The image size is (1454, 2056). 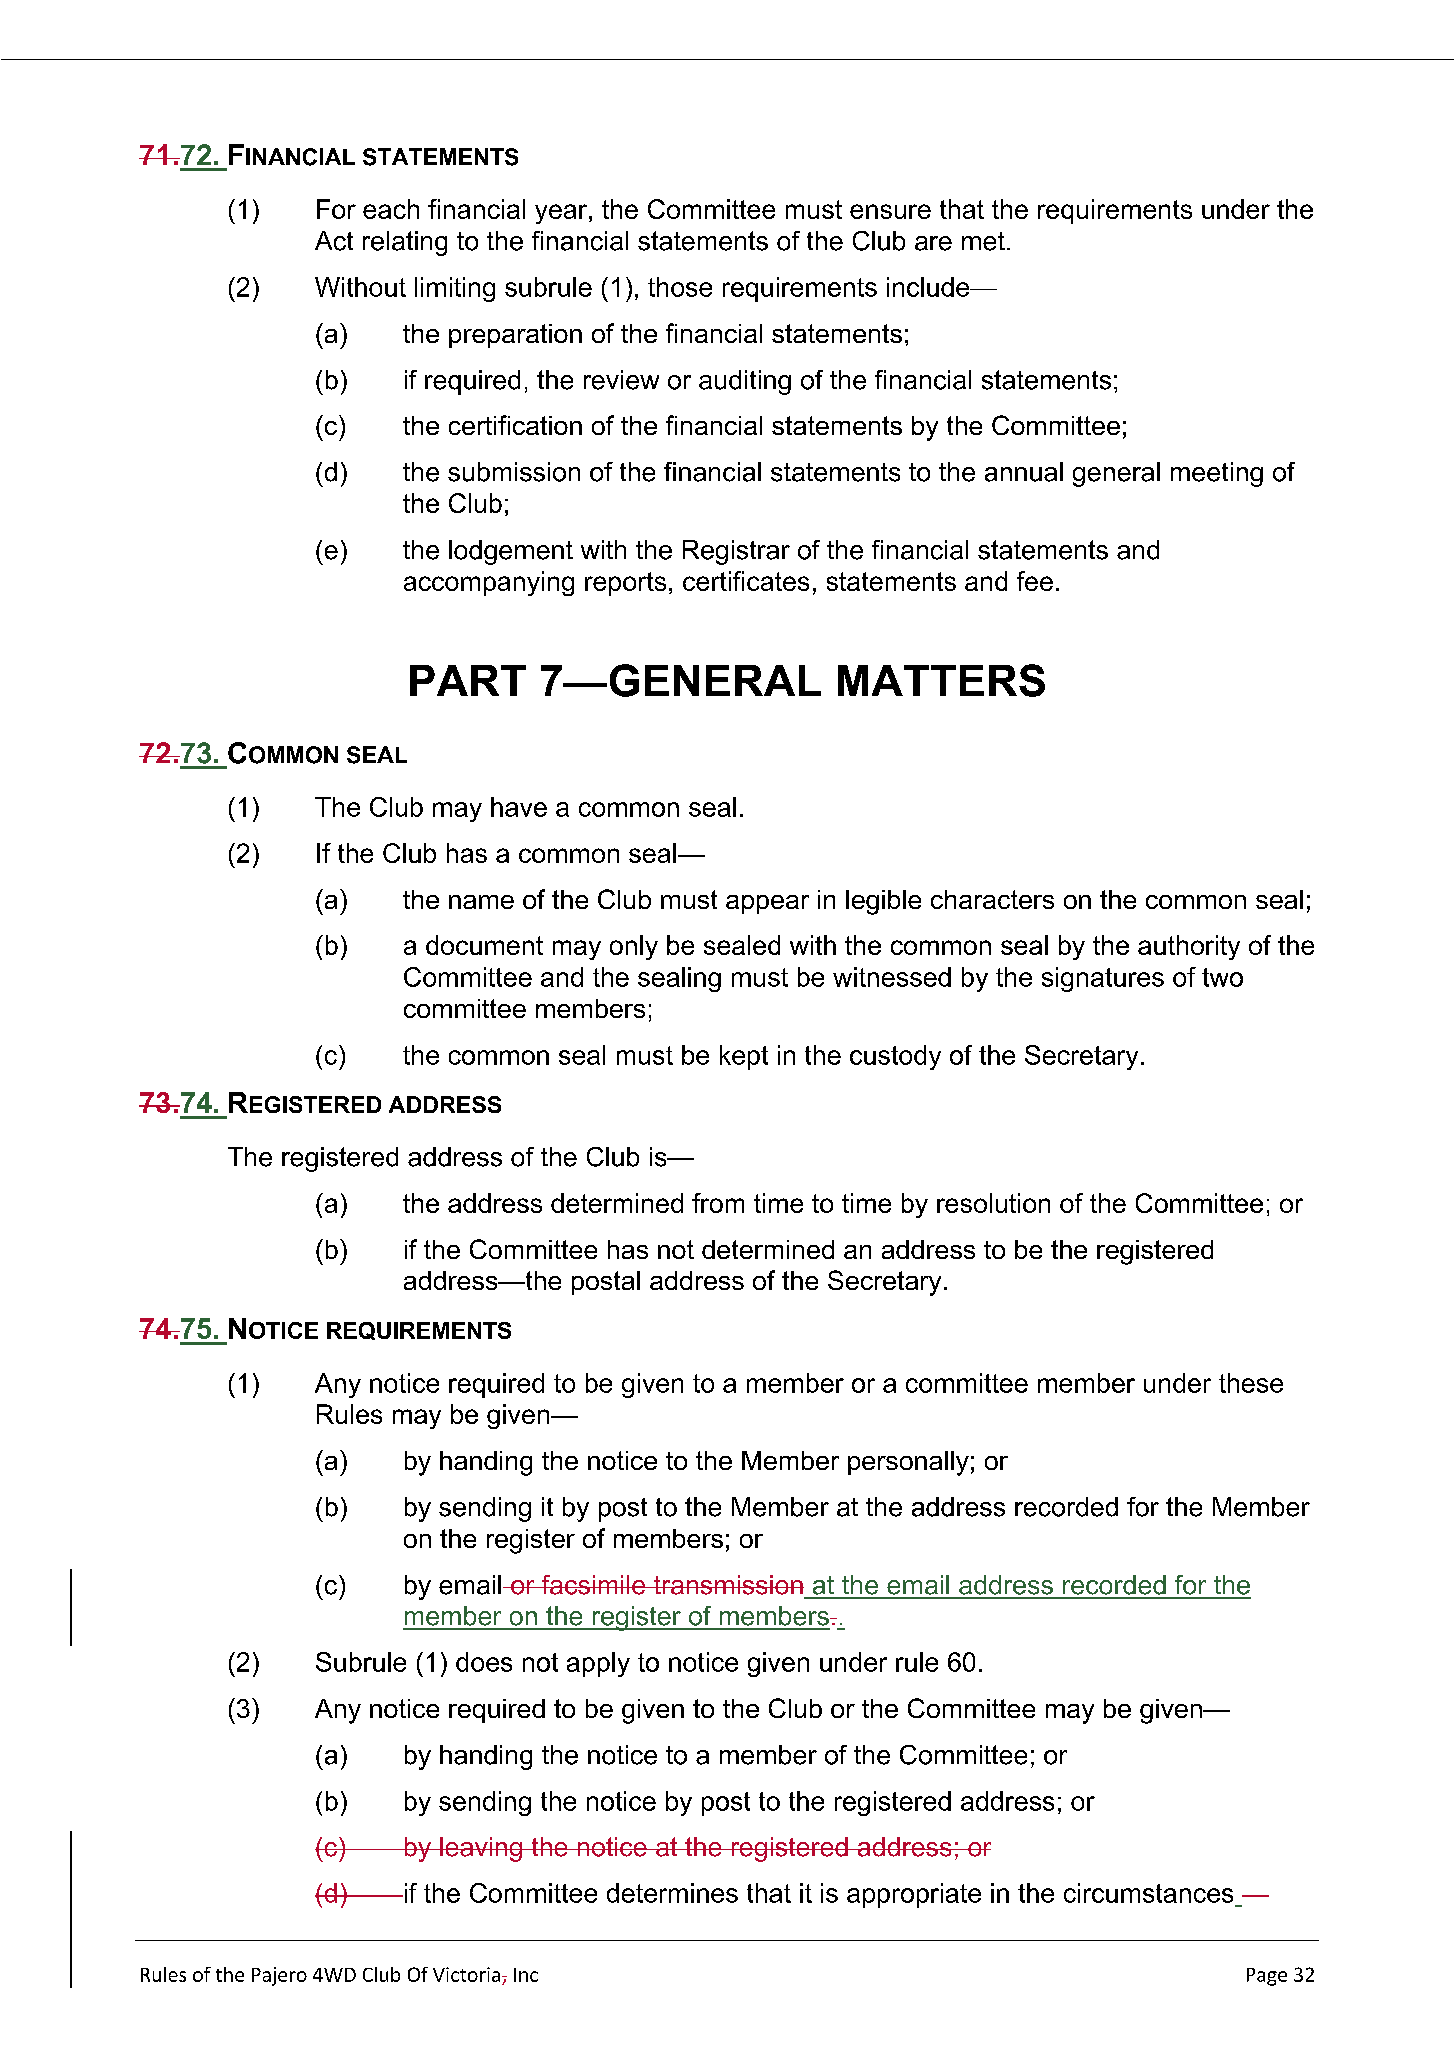 What do you see at coordinates (908, 1463) in the image?
I see `personally` at bounding box center [908, 1463].
